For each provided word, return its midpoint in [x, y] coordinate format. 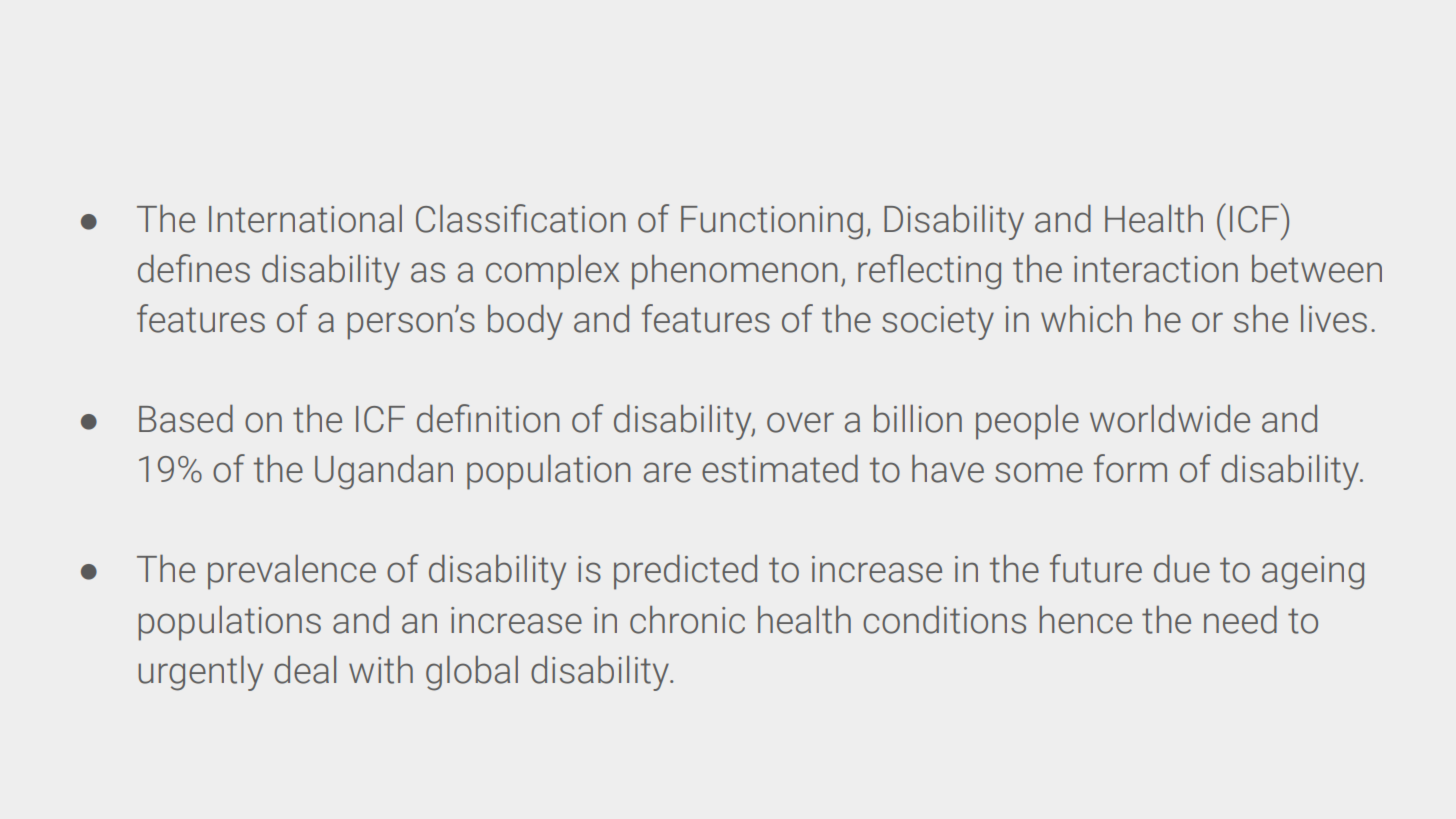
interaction [1156, 269]
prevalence [292, 572]
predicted [685, 572]
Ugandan [384, 472]
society [938, 323]
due [1182, 568]
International [305, 218]
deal [305, 670]
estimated [780, 468]
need [1240, 619]
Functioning [772, 223]
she [1261, 318]
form [1130, 468]
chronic [687, 620]
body [525, 322]
